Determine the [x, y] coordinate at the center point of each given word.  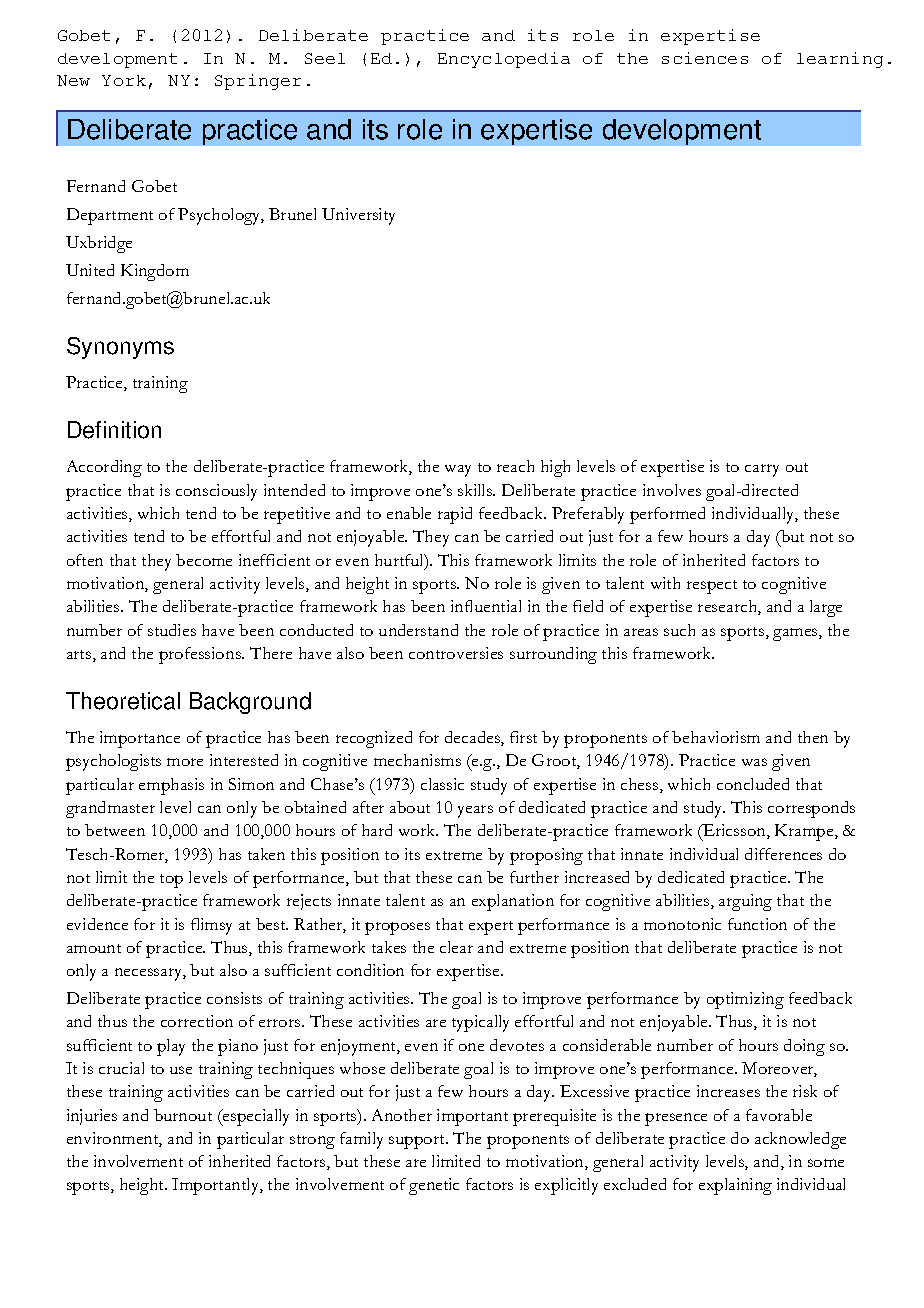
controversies [456, 653]
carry [762, 470]
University [358, 216]
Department [110, 216]
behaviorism [716, 737]
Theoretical [123, 701]
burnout [183, 1115]
